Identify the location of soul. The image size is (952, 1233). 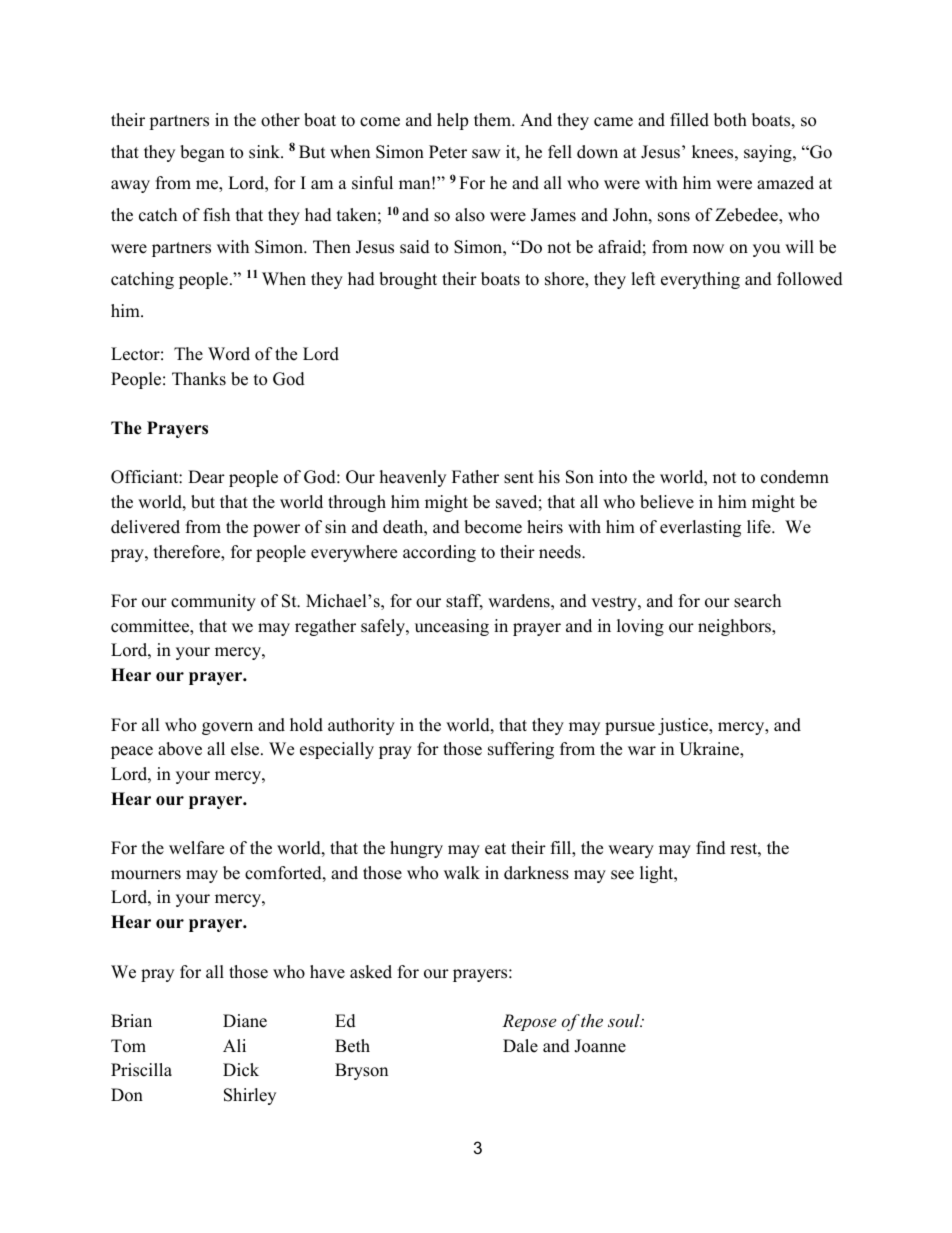
(625, 1020).
